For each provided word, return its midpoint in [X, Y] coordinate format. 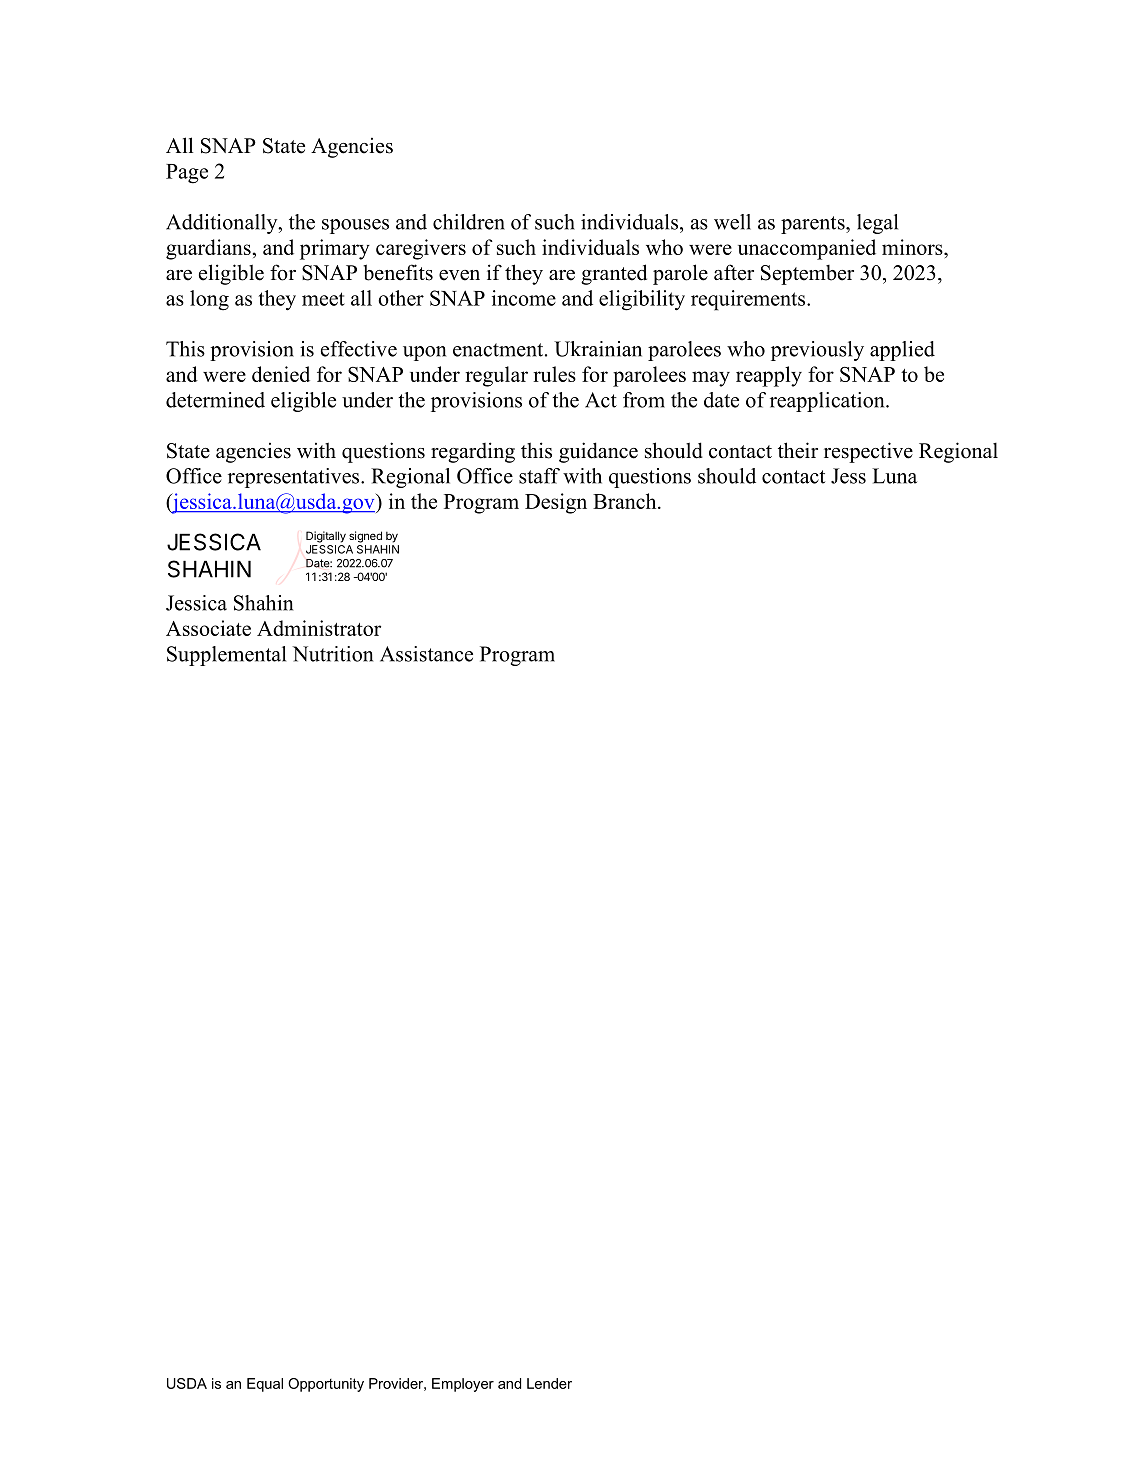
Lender [549, 1383]
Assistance [426, 654]
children [469, 222]
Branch [626, 501]
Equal [265, 1385]
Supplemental [226, 656]
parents [814, 225]
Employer [463, 1385]
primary [335, 249]
